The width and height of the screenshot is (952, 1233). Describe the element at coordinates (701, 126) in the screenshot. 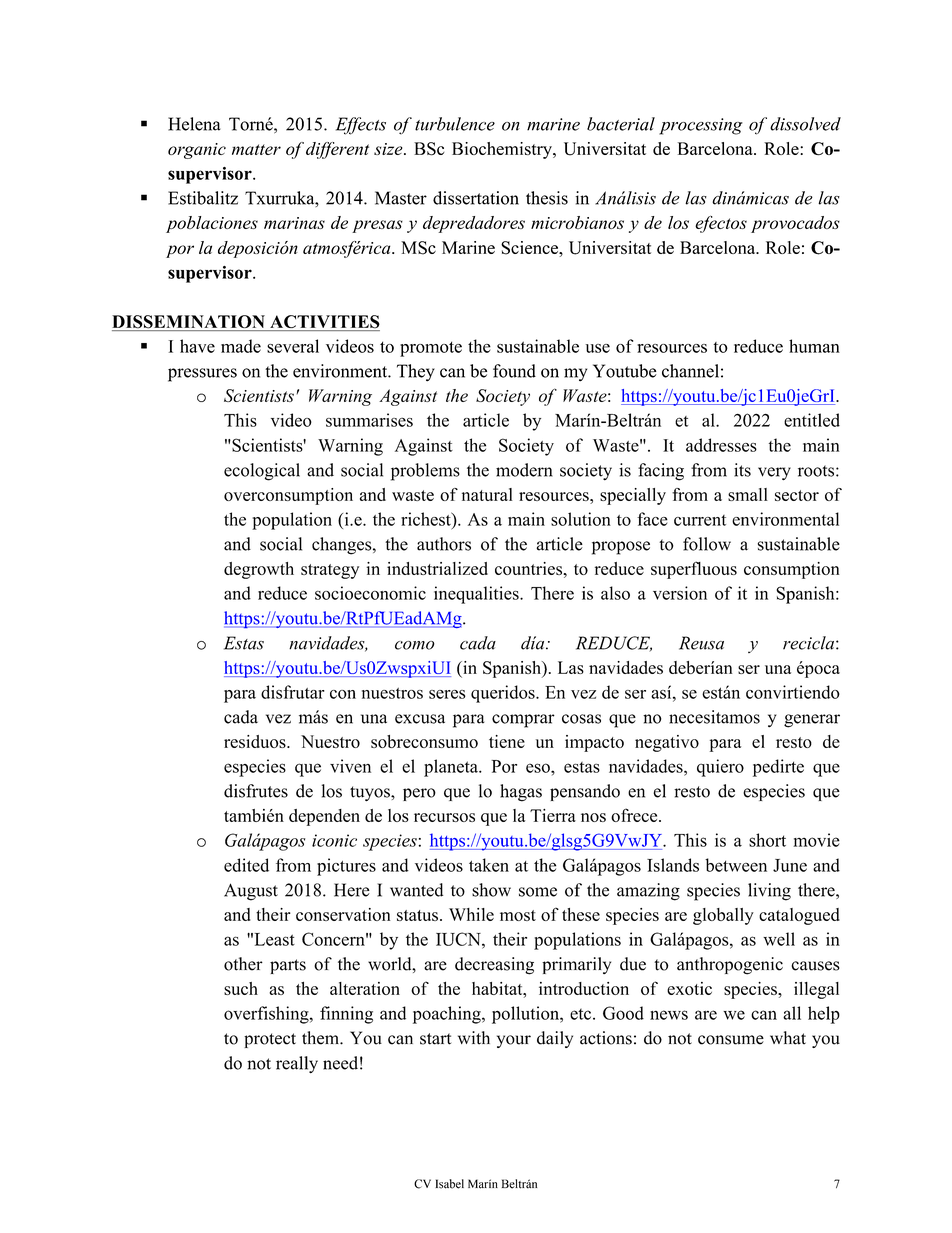

I see `processing` at that location.
